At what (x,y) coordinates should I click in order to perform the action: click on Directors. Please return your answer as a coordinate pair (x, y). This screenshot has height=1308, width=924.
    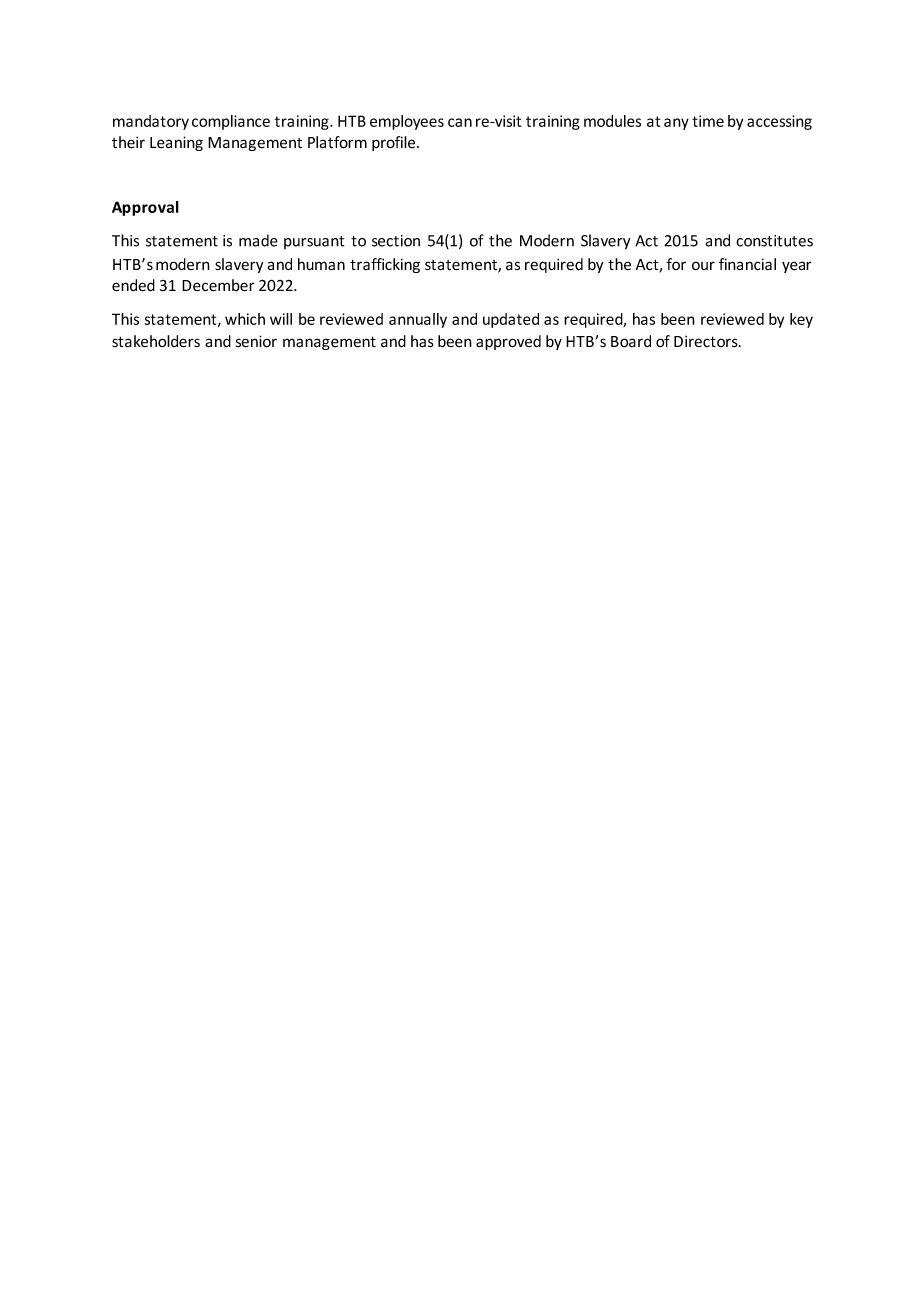
    Looking at the image, I should click on (707, 341).
